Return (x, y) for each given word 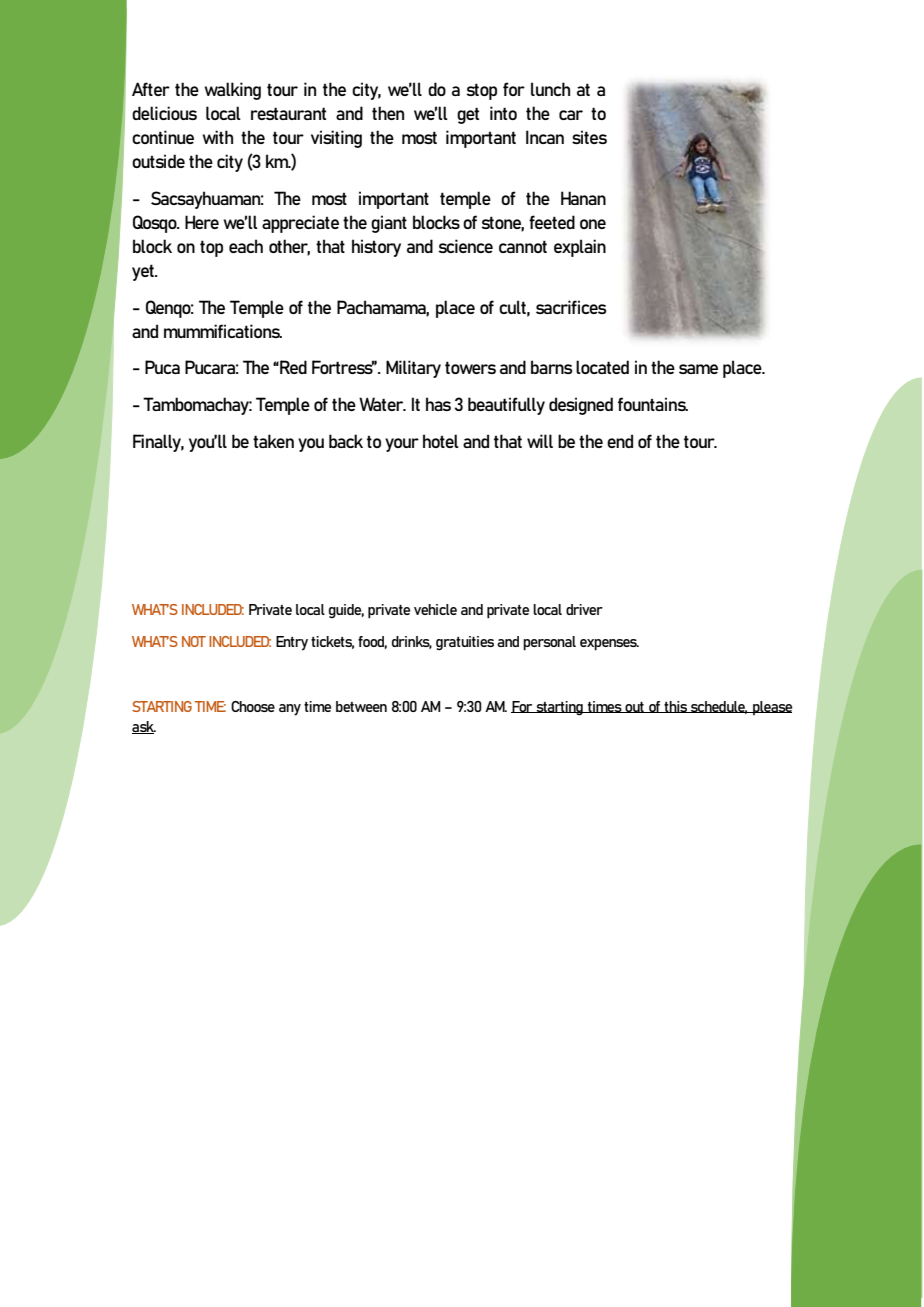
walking (232, 91)
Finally (158, 443)
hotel (441, 441)
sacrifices (571, 307)
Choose (253, 706)
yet (144, 272)
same (698, 369)
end (620, 441)
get (468, 115)
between (361, 706)
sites (589, 137)
